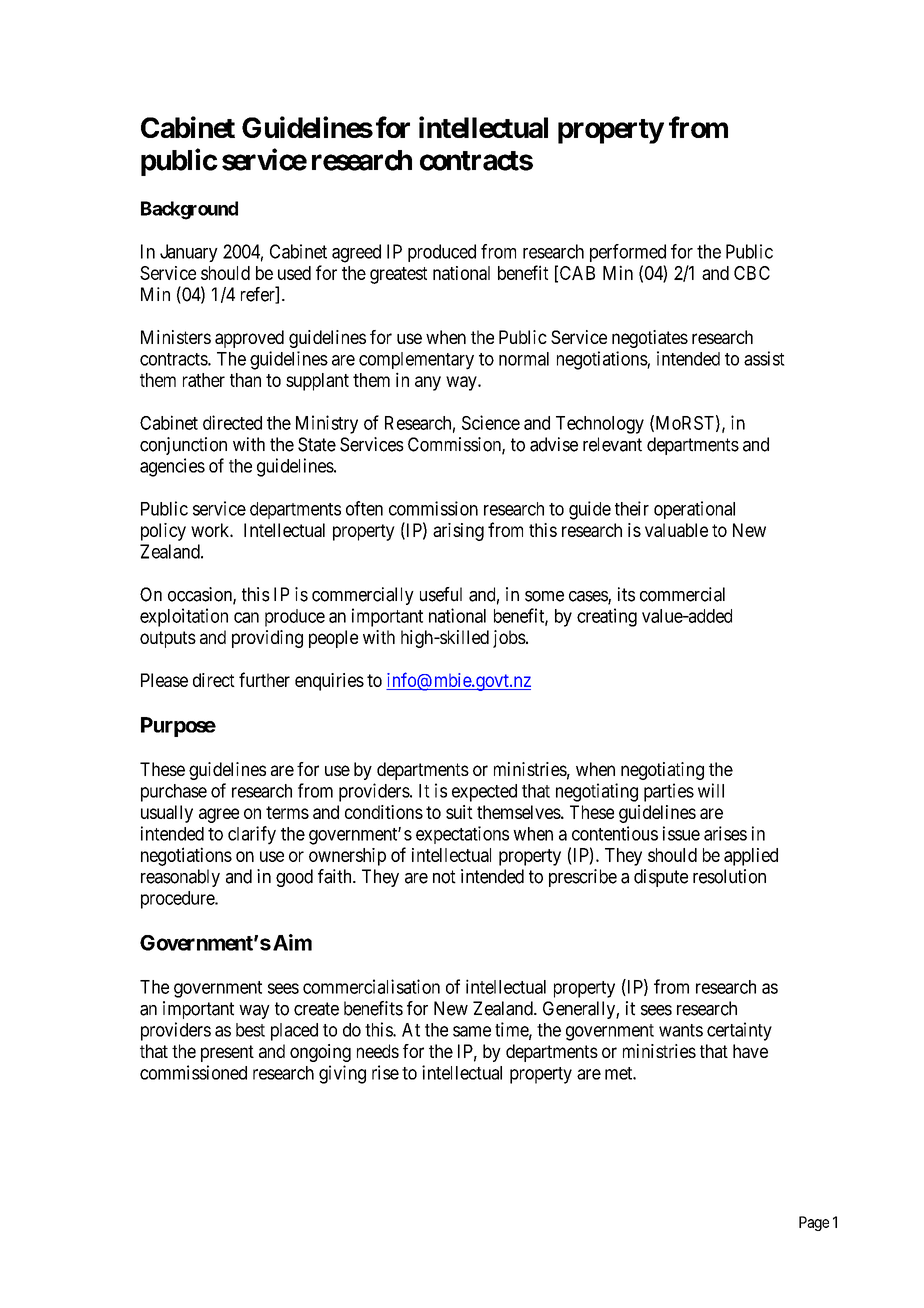 This screenshot has height=1308, width=924. Describe the element at coordinates (227, 1053) in the screenshot. I see `present` at that location.
